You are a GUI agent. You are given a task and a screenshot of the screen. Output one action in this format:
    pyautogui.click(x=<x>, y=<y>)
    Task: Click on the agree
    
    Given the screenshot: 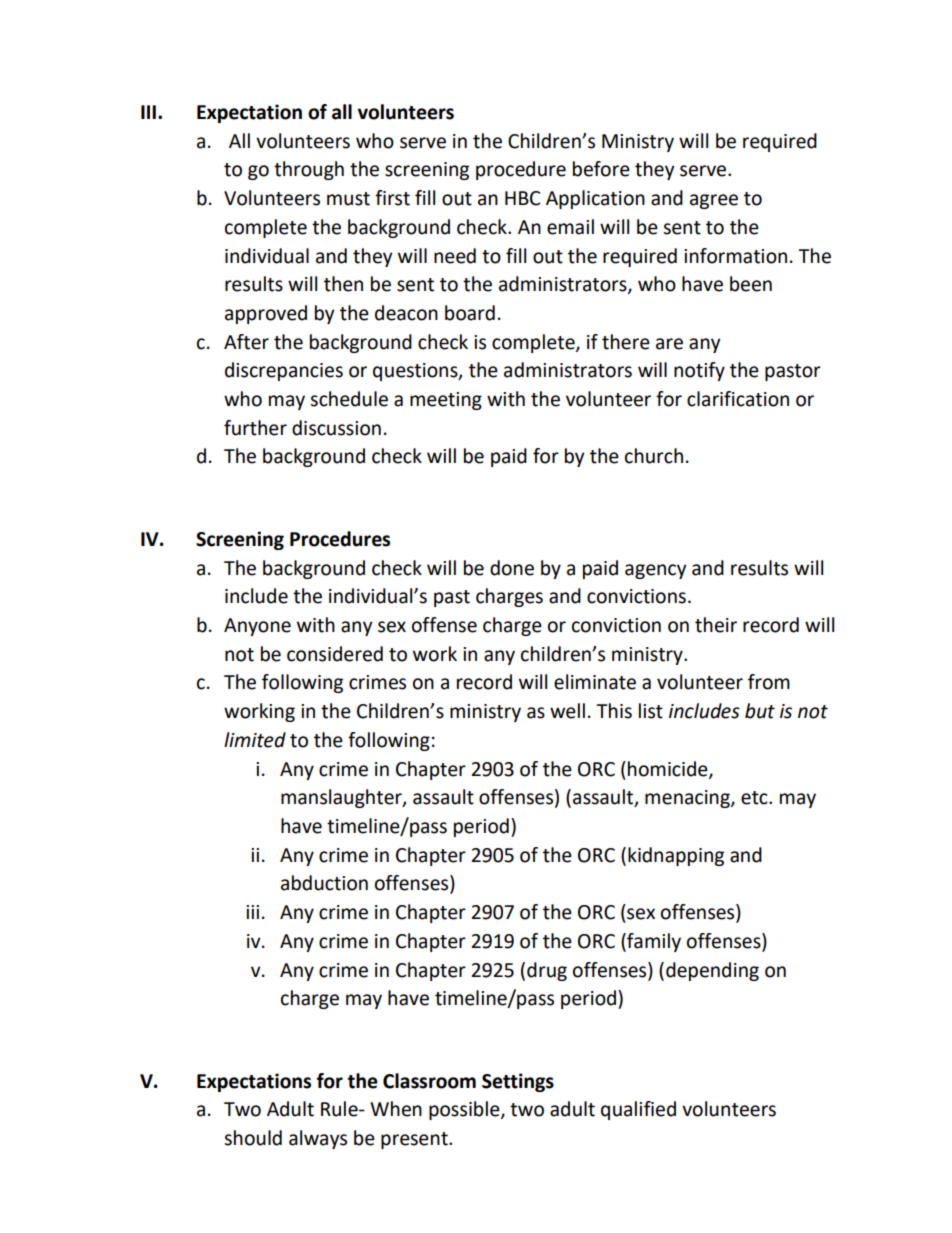 What is the action you would take?
    pyautogui.click(x=714, y=201)
